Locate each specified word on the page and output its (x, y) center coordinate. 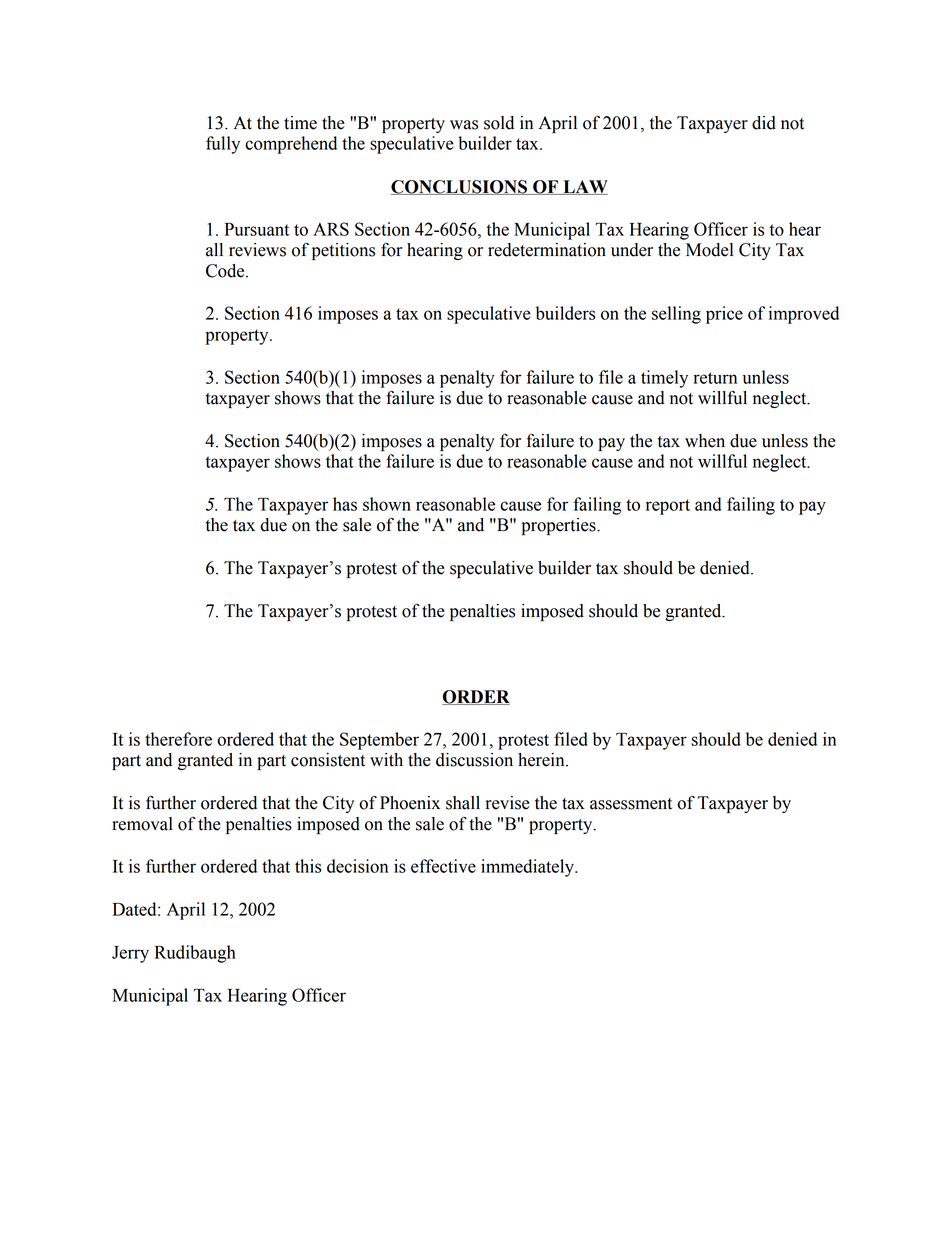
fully (223, 145)
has (345, 504)
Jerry (130, 954)
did (764, 123)
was (464, 125)
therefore (178, 739)
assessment (631, 804)
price (724, 315)
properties (560, 526)
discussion (474, 760)
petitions (343, 251)
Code (226, 271)
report (668, 507)
